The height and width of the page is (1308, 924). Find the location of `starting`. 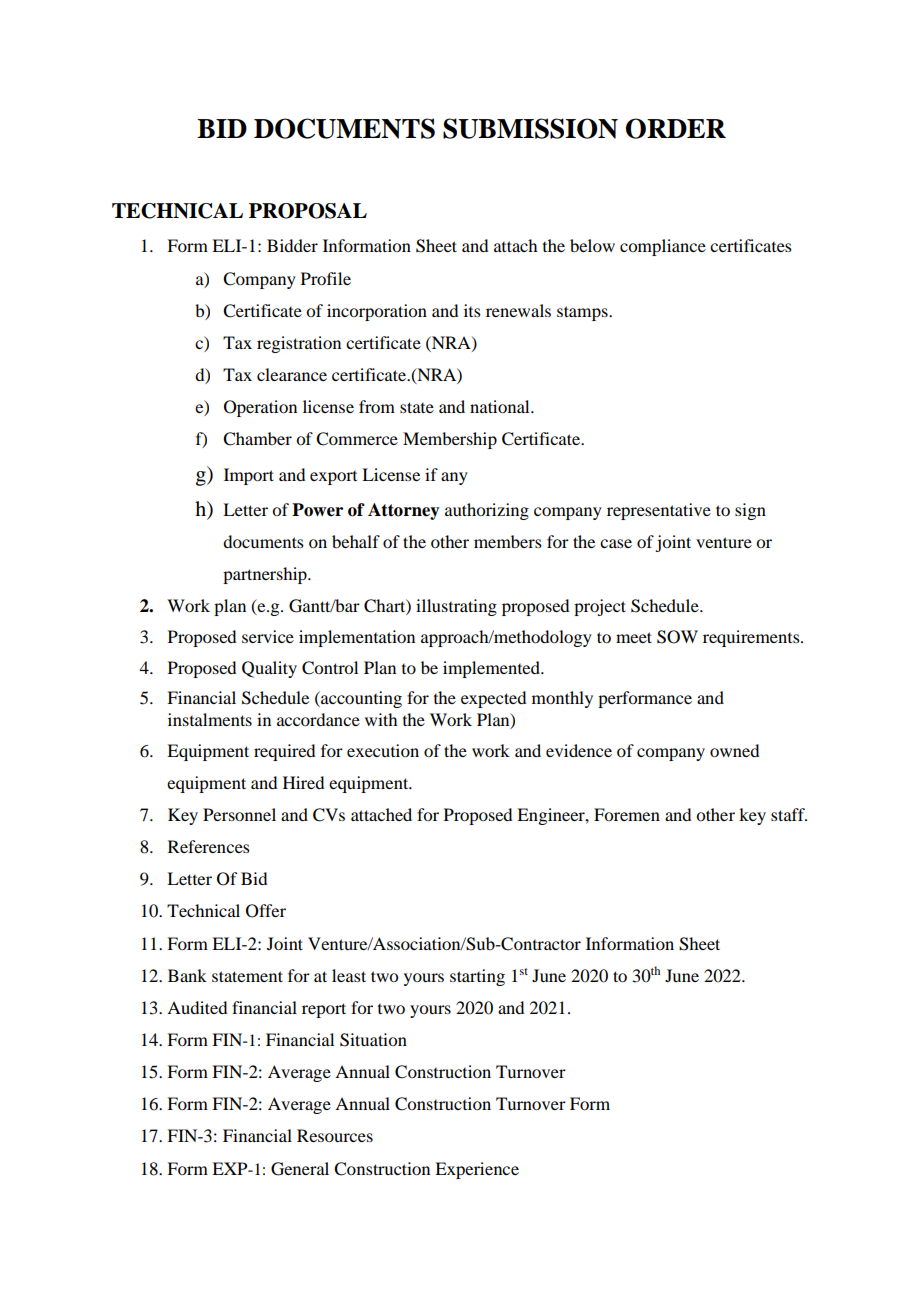

starting is located at coordinates (477, 977).
